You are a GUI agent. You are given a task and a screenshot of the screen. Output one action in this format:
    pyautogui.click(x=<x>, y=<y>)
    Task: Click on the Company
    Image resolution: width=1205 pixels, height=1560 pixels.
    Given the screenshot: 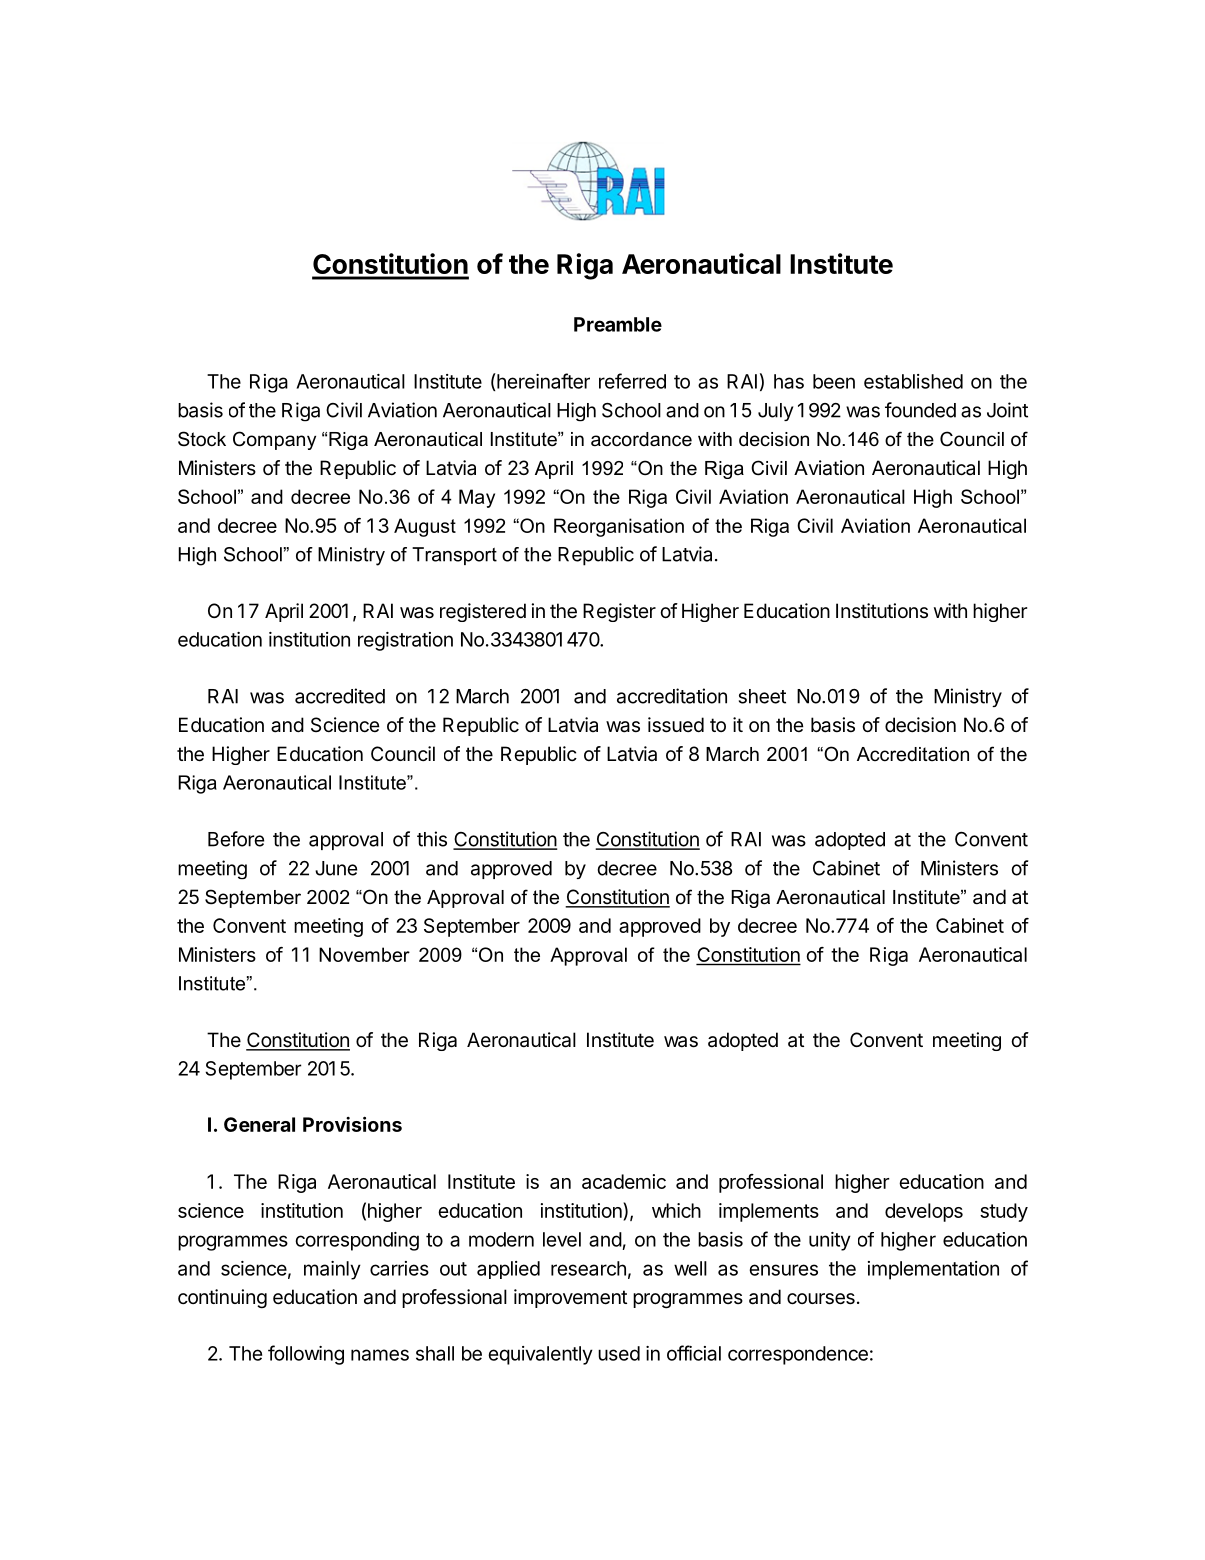 What is the action you would take?
    pyautogui.click(x=274, y=440)
